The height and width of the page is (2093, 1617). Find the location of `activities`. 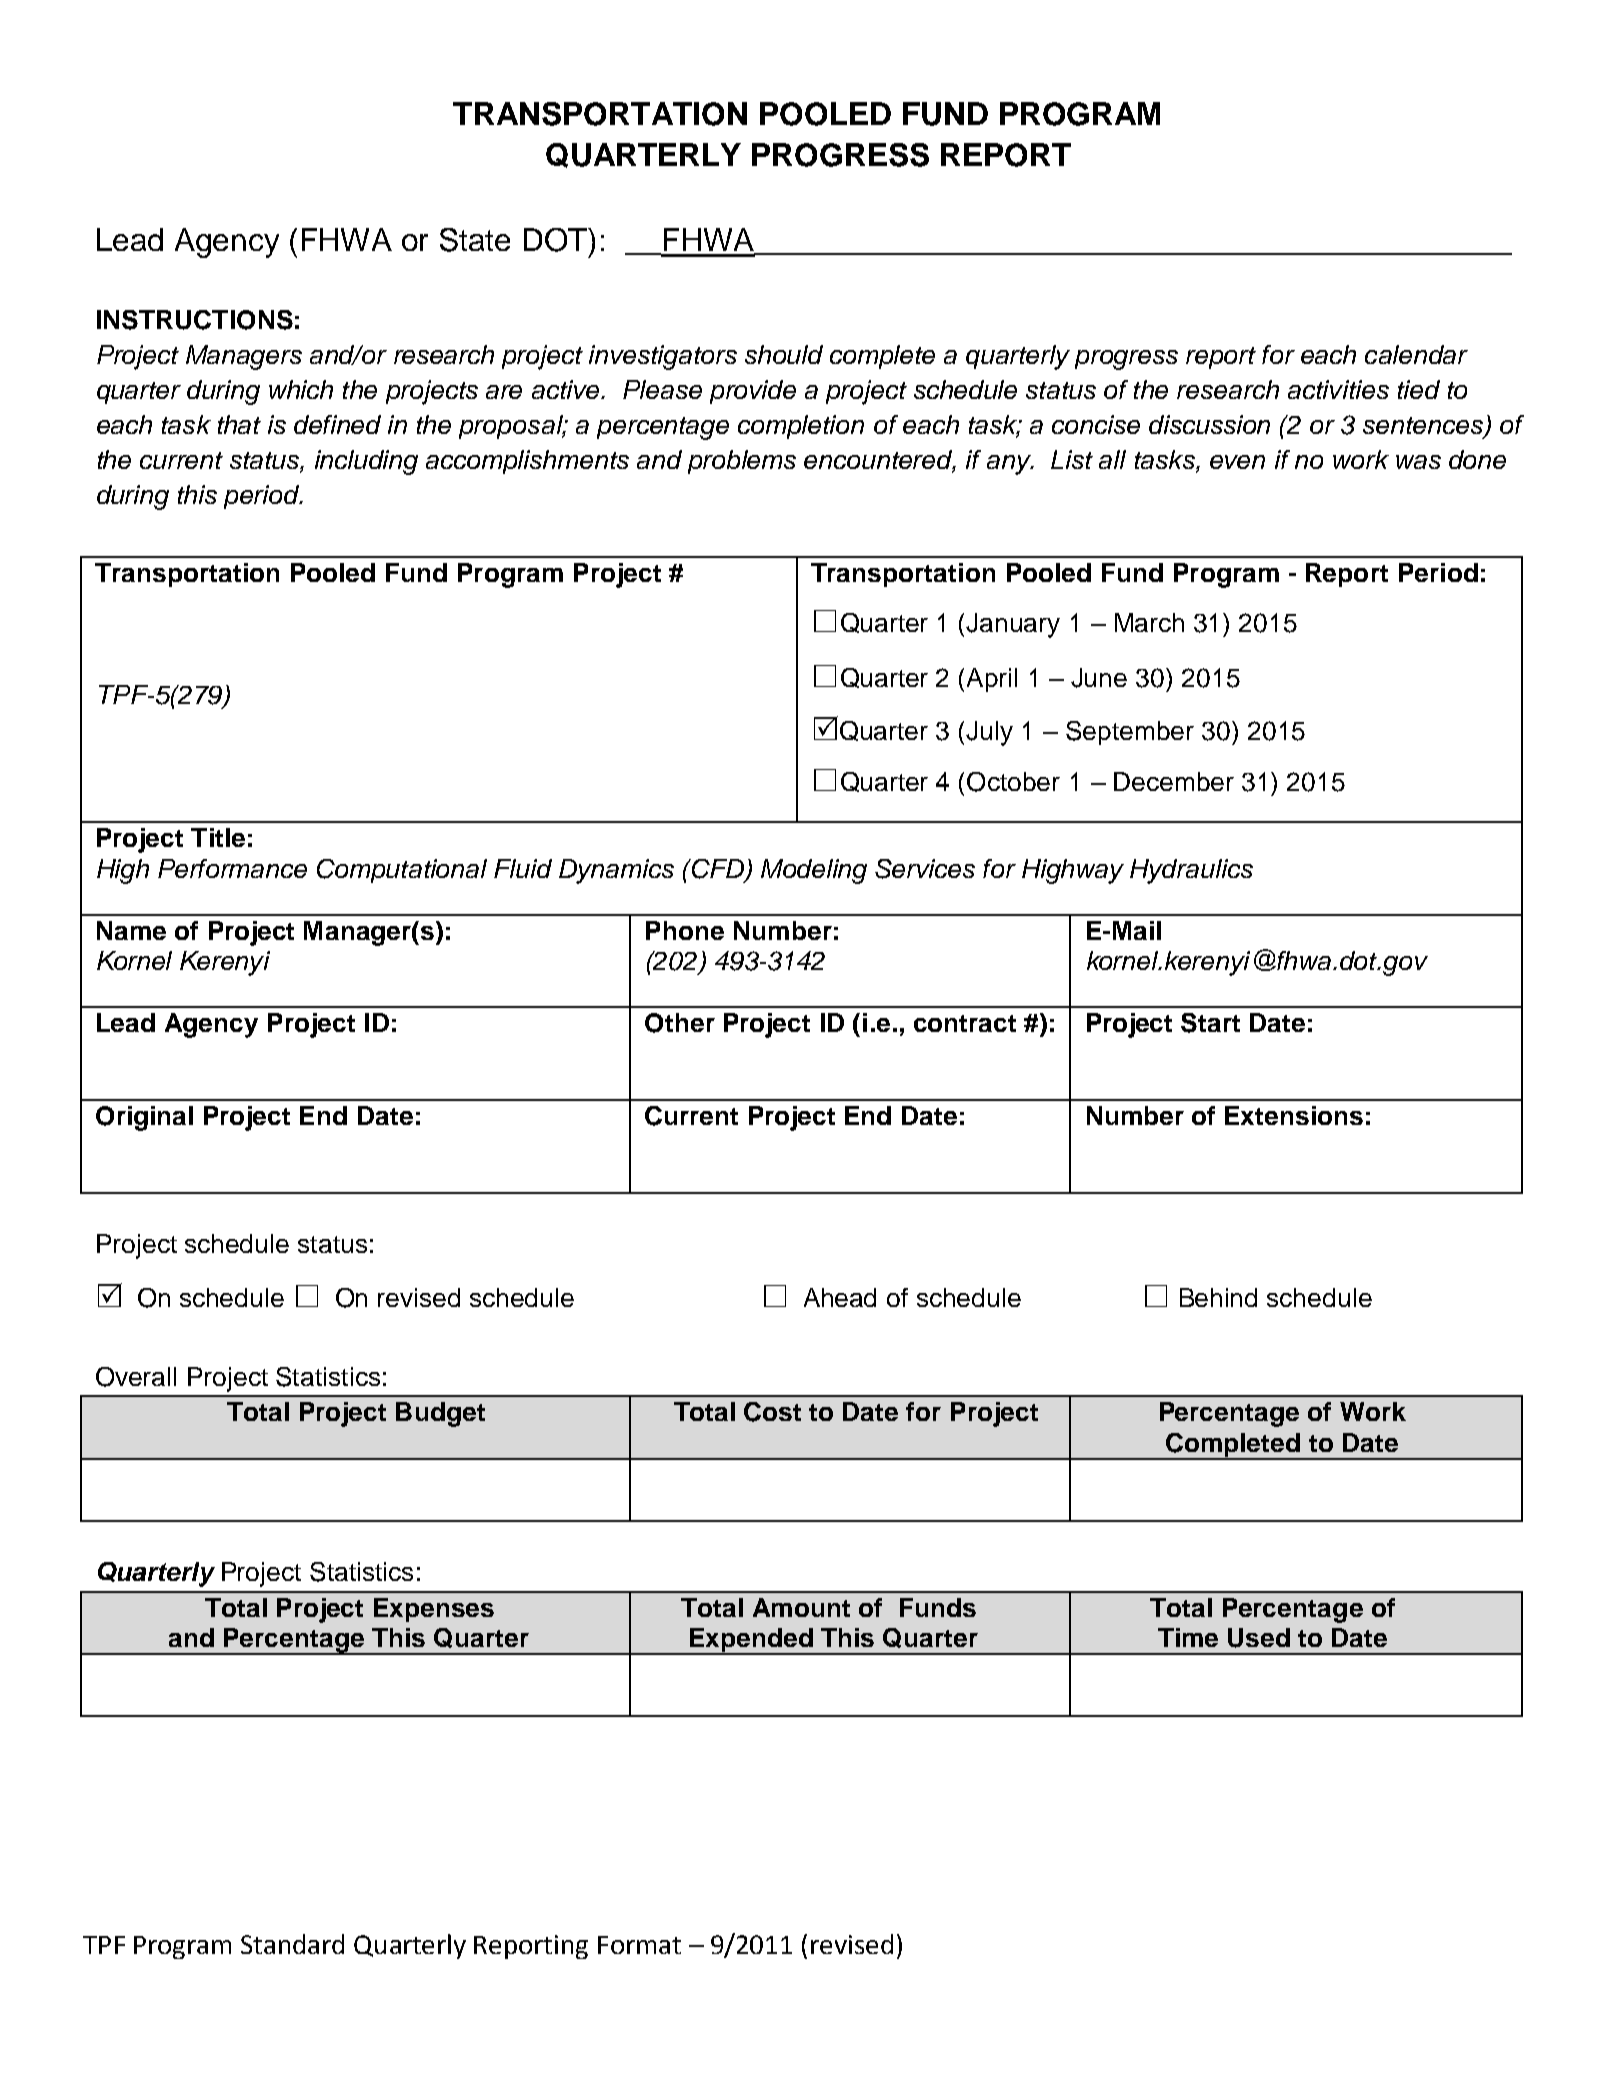

activities is located at coordinates (1338, 389).
